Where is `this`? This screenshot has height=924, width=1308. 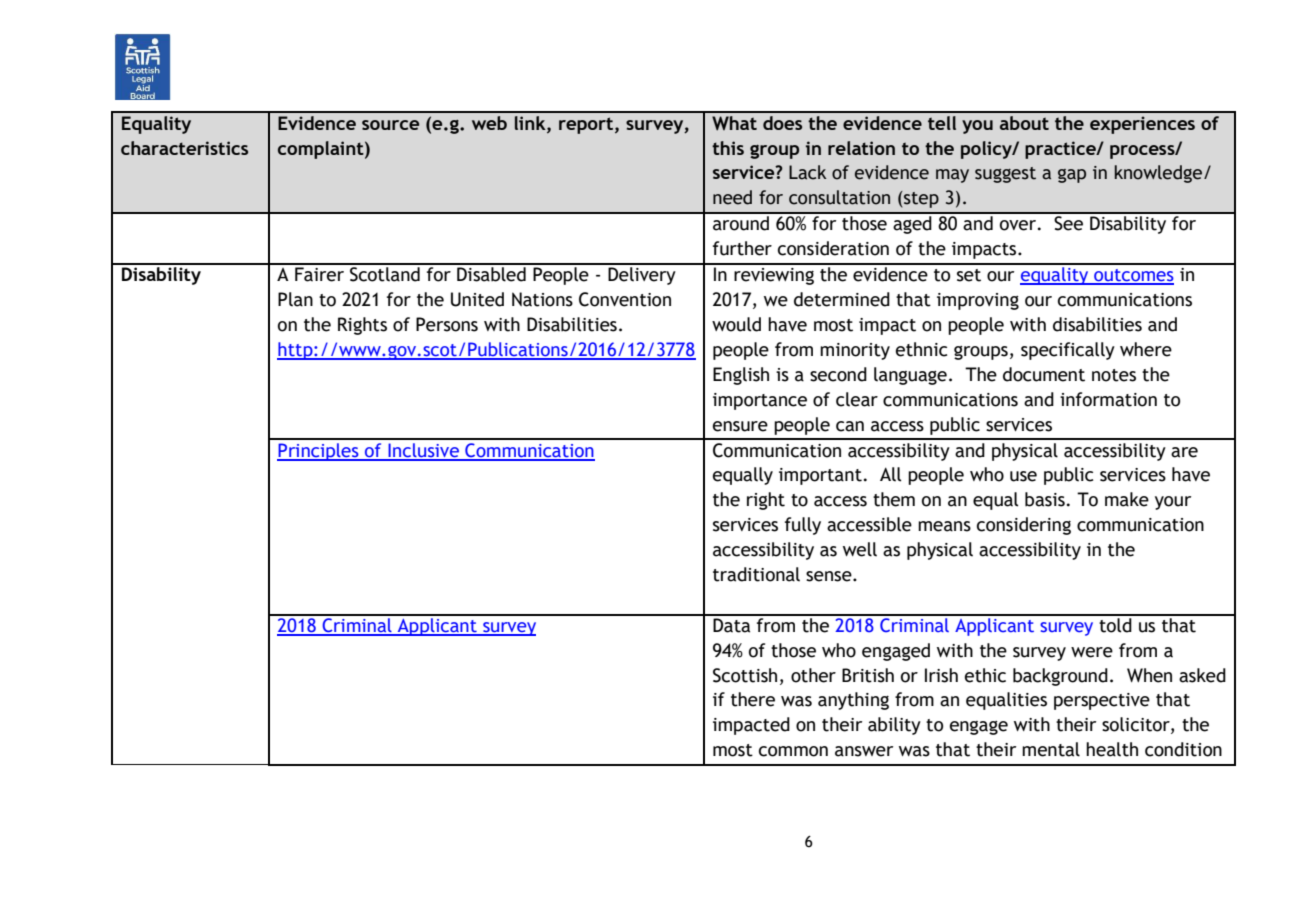
this is located at coordinates (728, 148).
